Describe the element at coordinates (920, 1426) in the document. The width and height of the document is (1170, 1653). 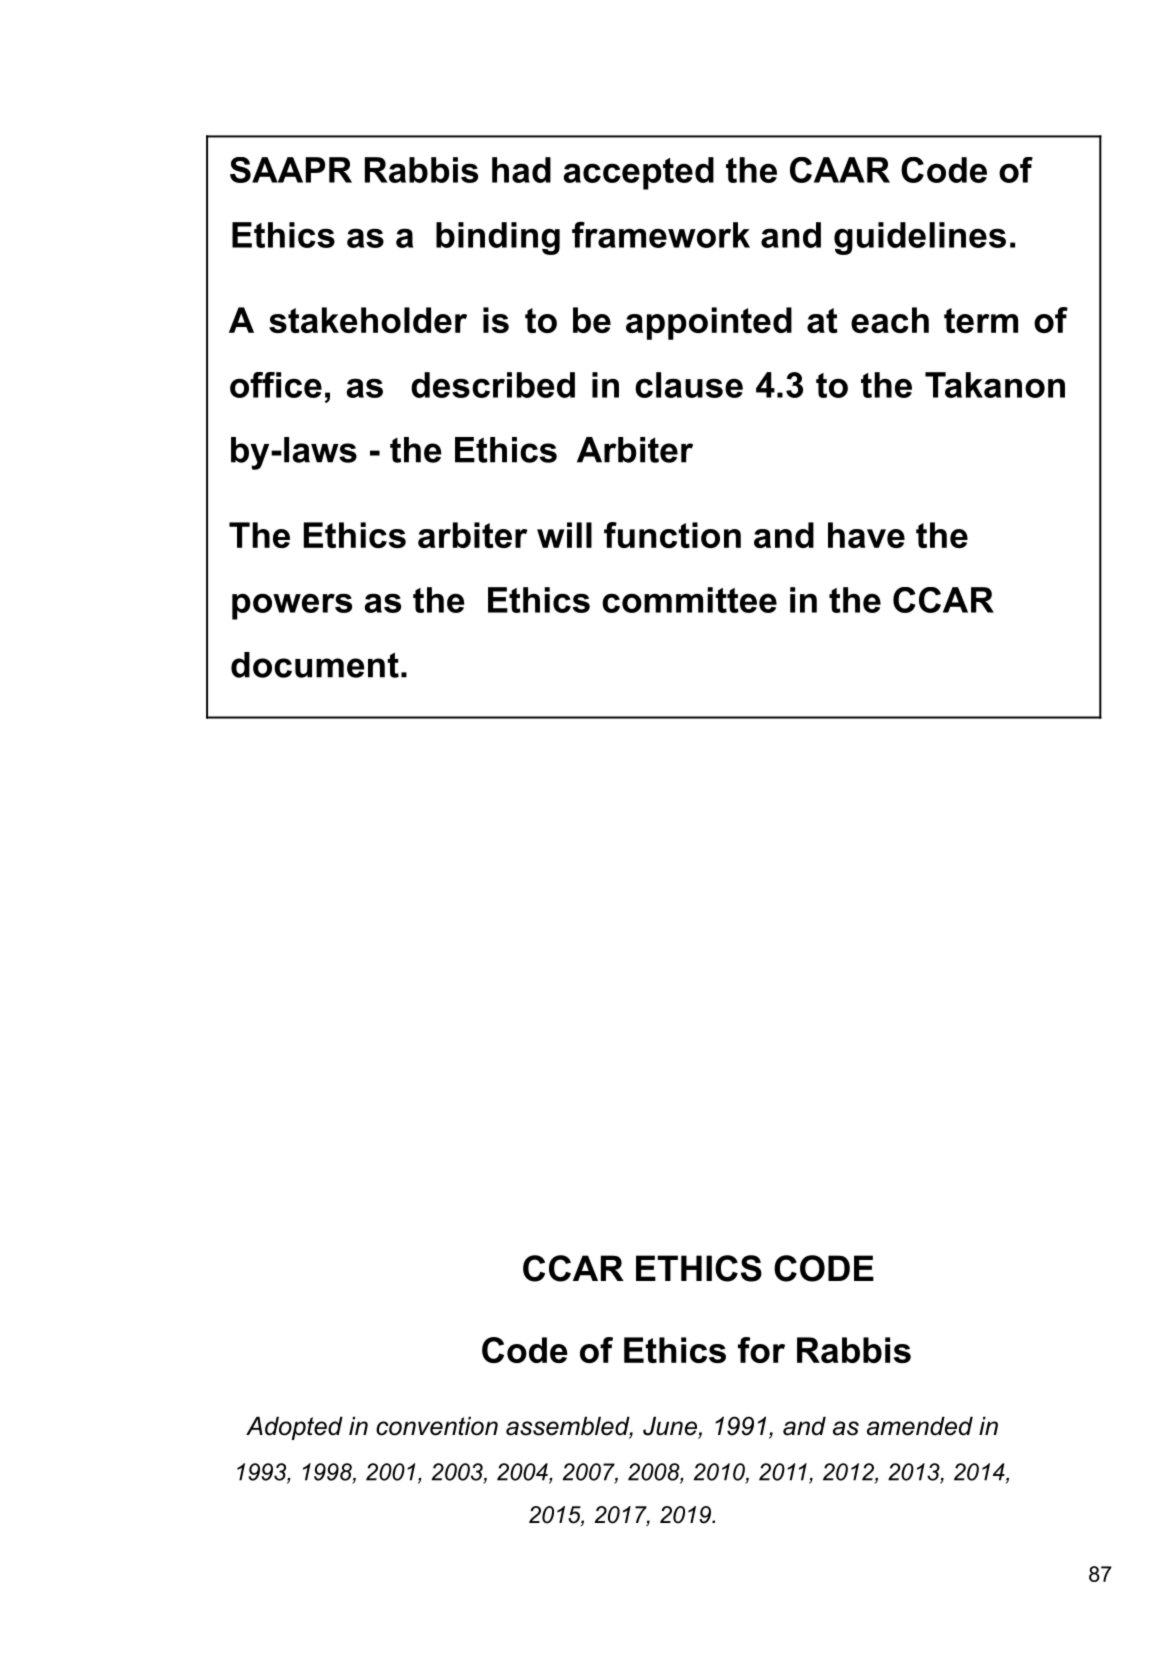
I see `amended` at that location.
